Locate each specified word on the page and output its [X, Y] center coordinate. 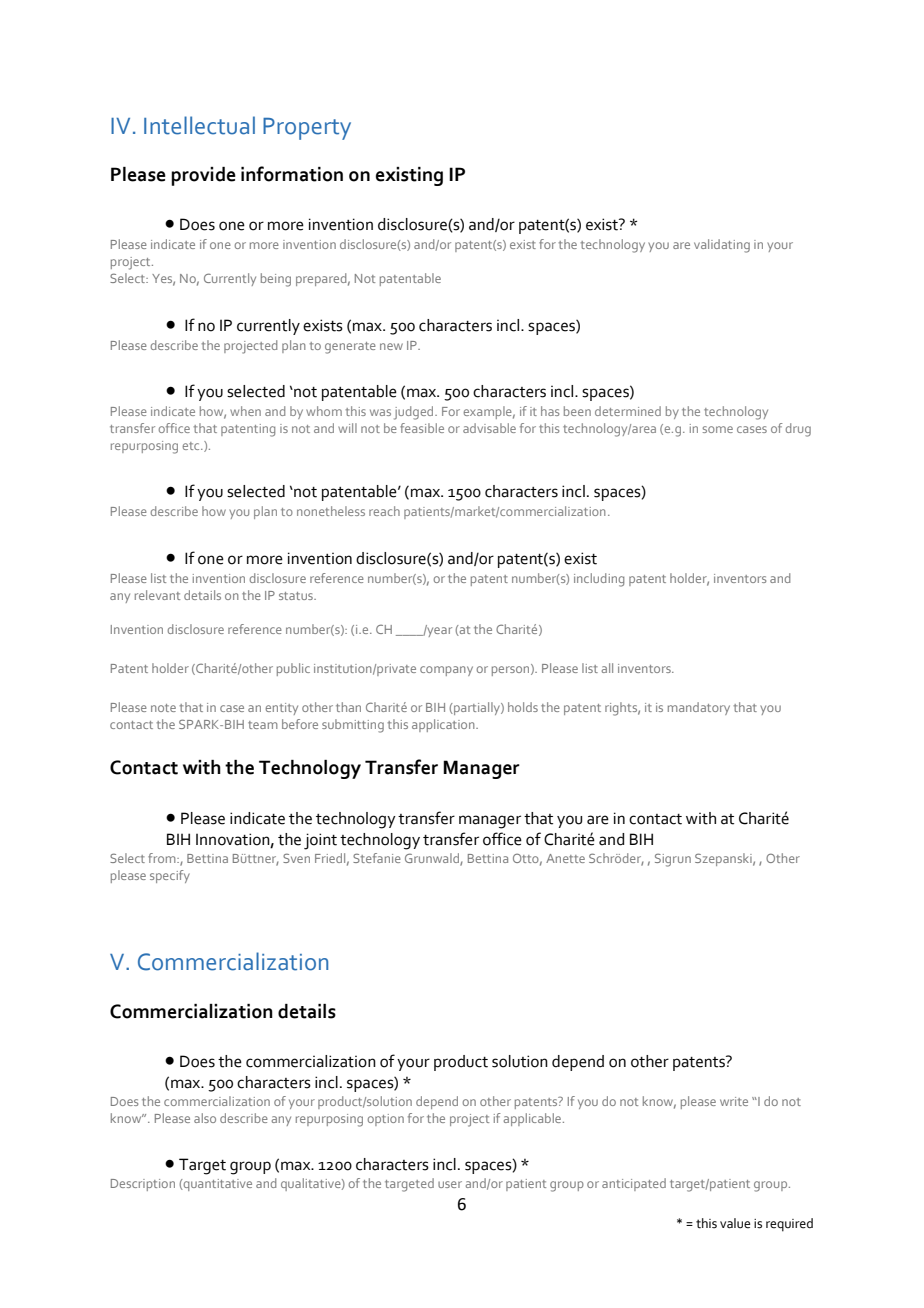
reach [384, 511]
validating [722, 246]
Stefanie [377, 858]
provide [203, 176]
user [450, 1184]
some [718, 429]
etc [192, 446]
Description [143, 1185]
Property [307, 129]
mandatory [699, 708]
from [163, 858]
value [735, 1223]
